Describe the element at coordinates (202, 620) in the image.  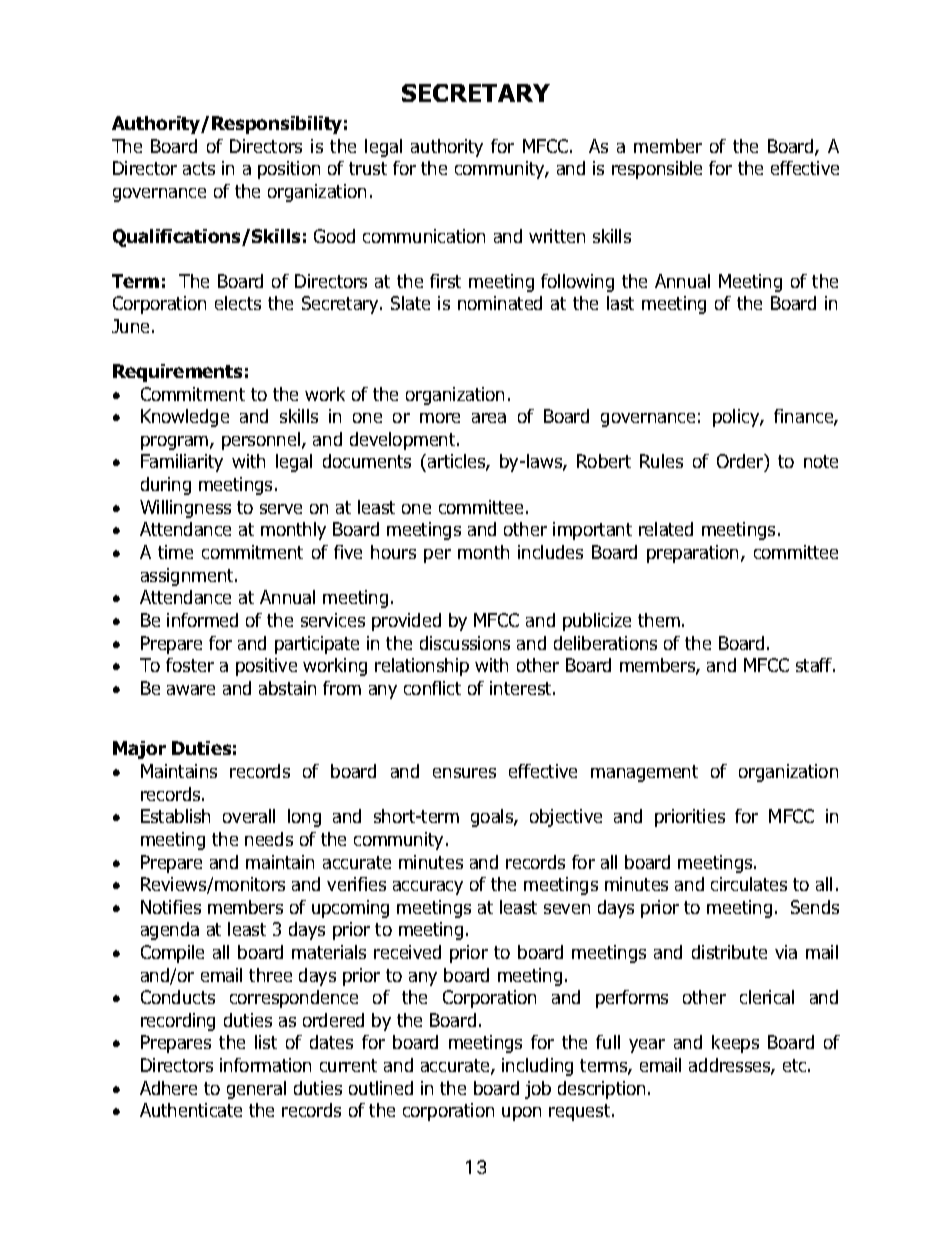
I see `informed` at that location.
